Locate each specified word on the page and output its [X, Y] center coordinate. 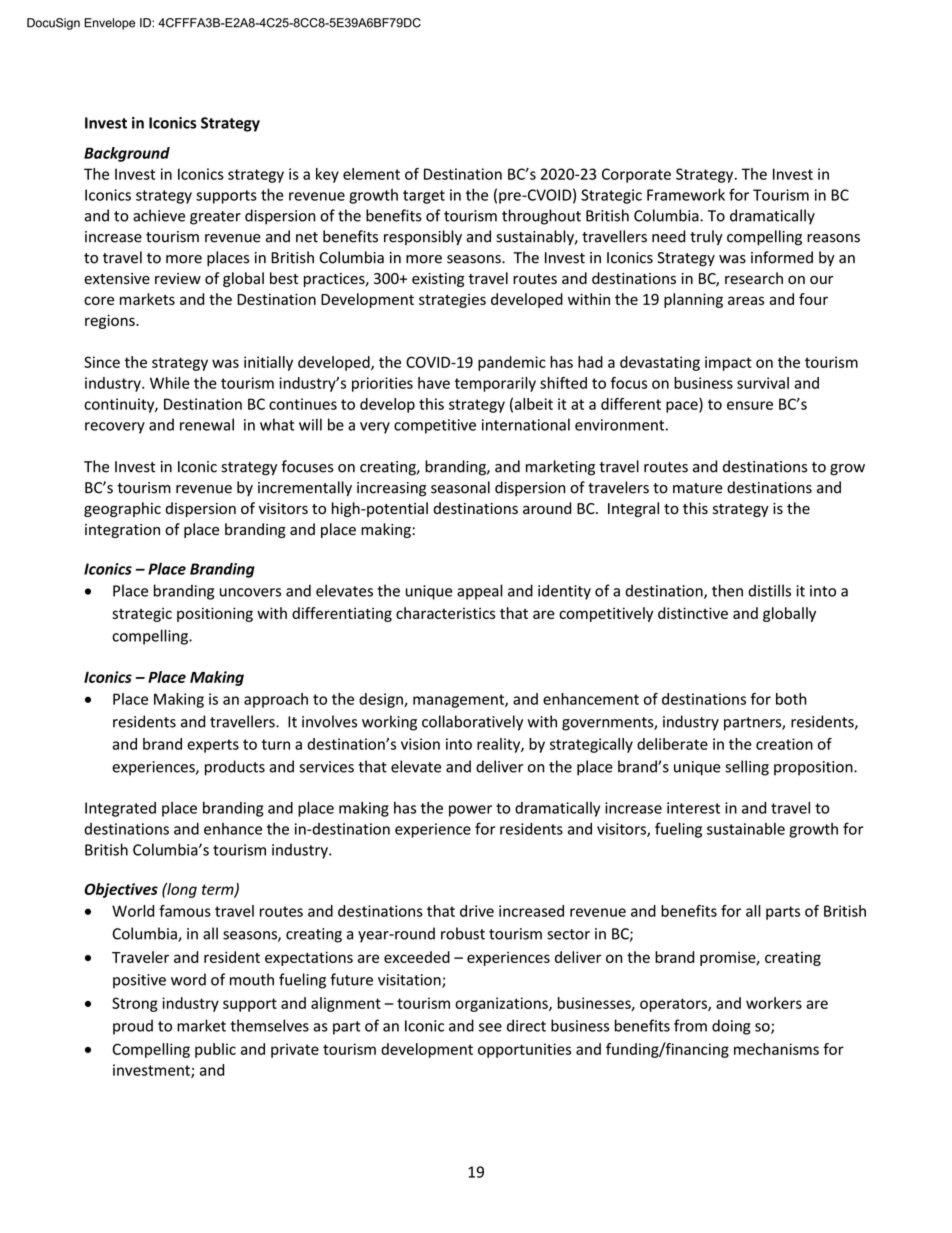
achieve [159, 215]
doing [731, 1027]
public [215, 1050]
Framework [686, 194]
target [424, 197]
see [490, 1027]
